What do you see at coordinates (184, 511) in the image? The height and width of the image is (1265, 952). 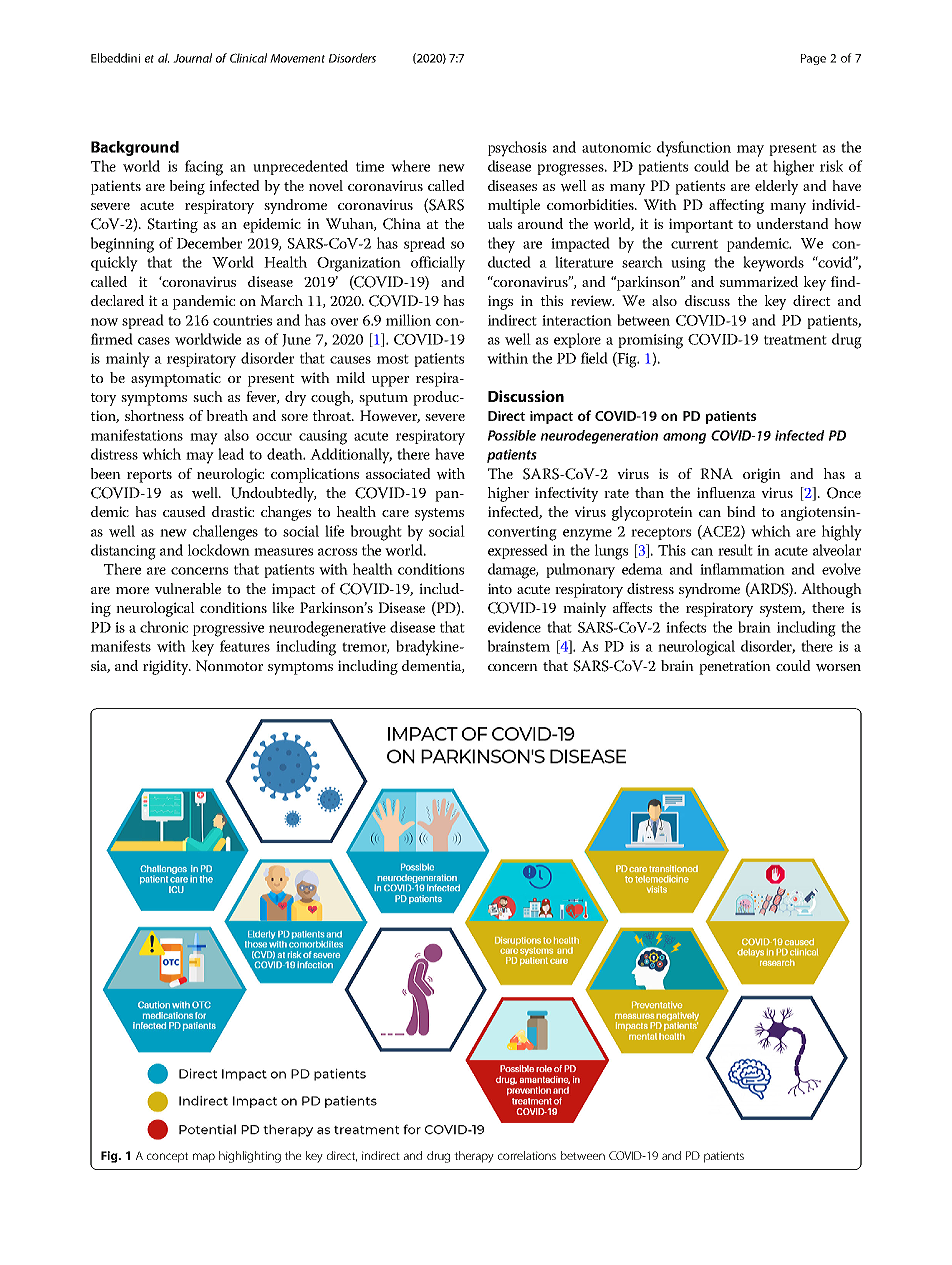 I see `caused` at bounding box center [184, 511].
